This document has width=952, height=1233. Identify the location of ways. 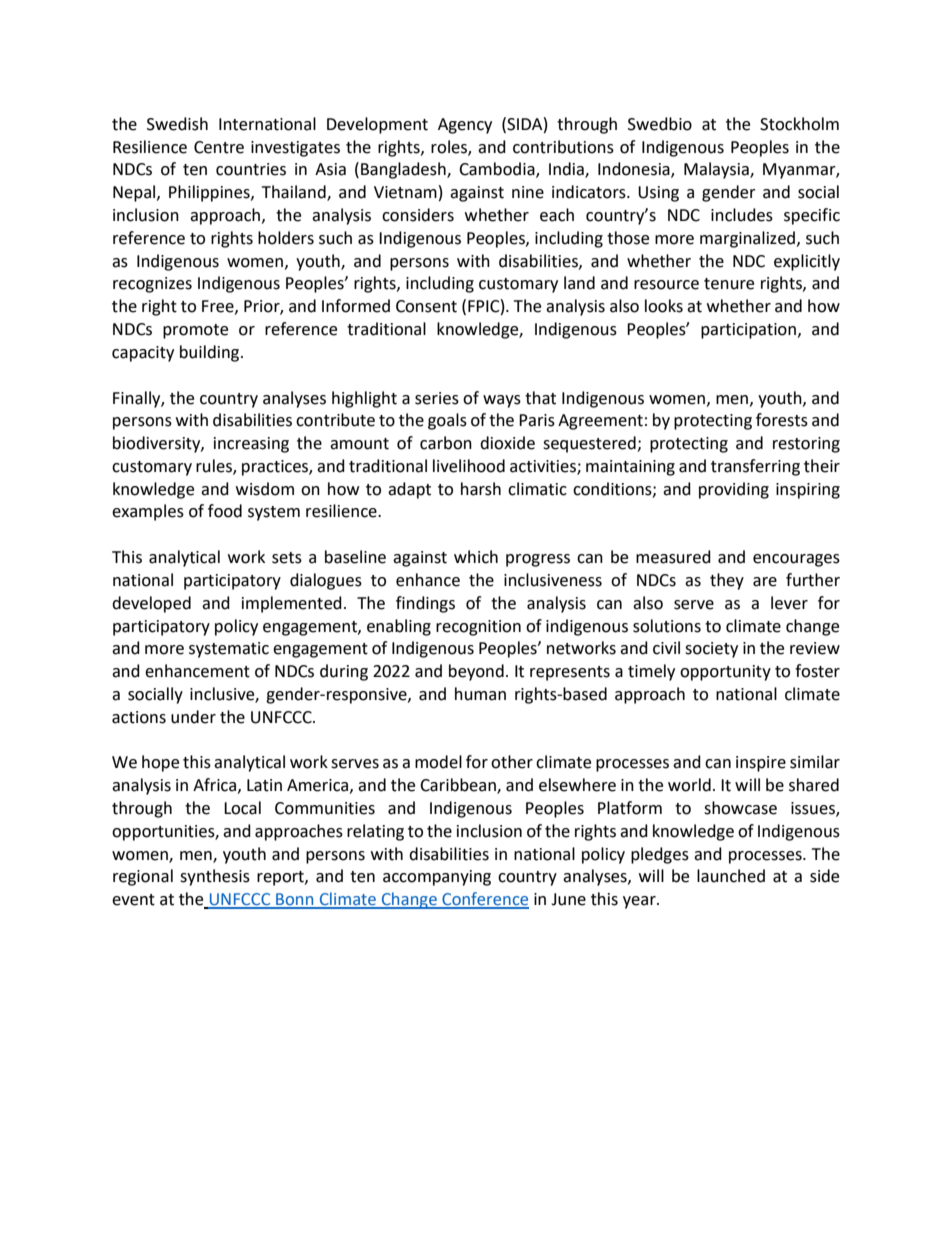
(502, 401).
